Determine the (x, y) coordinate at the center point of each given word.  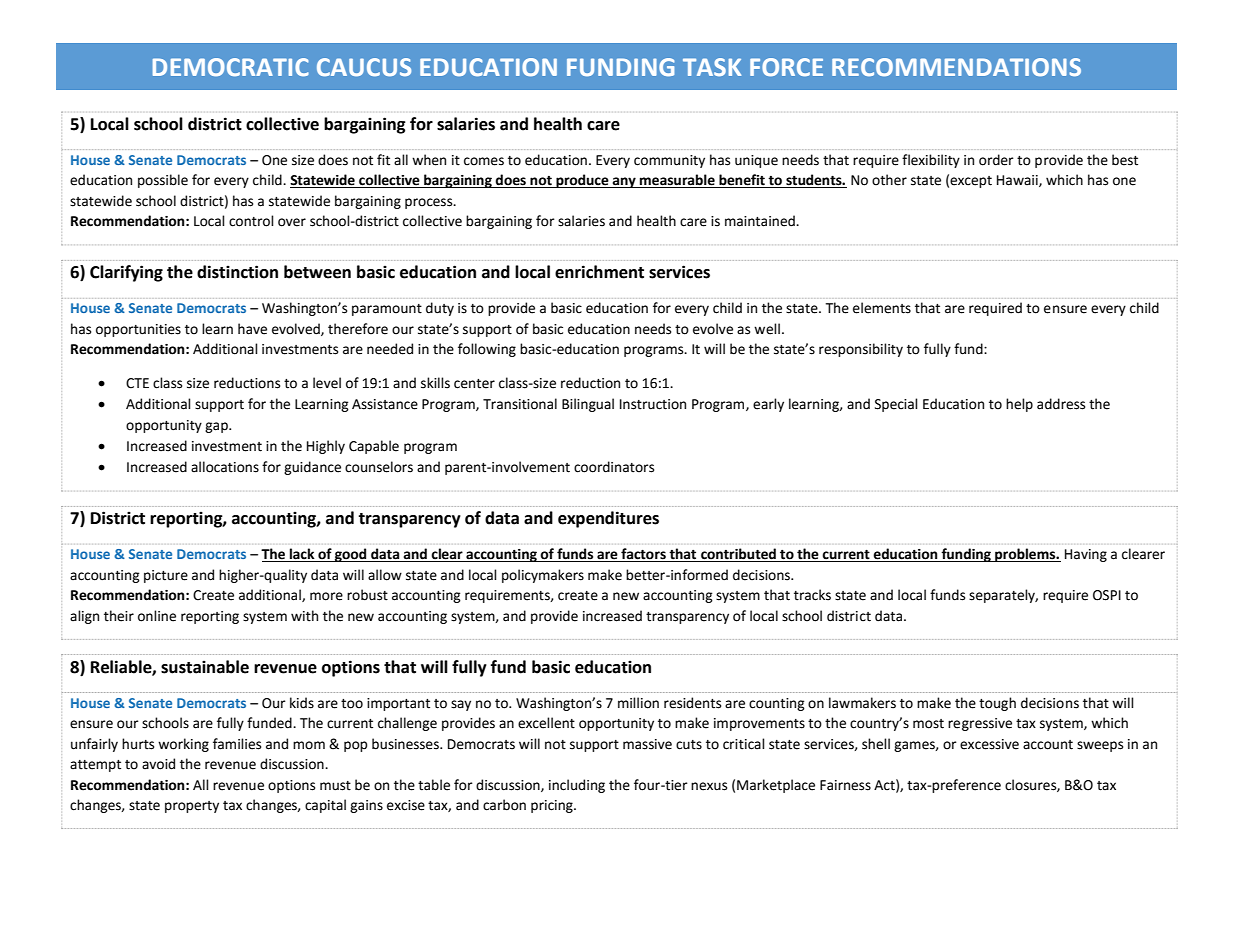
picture (166, 576)
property (192, 807)
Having (1086, 555)
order (996, 160)
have (252, 329)
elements (882, 308)
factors (643, 555)
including (577, 786)
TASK (712, 67)
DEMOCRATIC (231, 67)
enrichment (599, 272)
